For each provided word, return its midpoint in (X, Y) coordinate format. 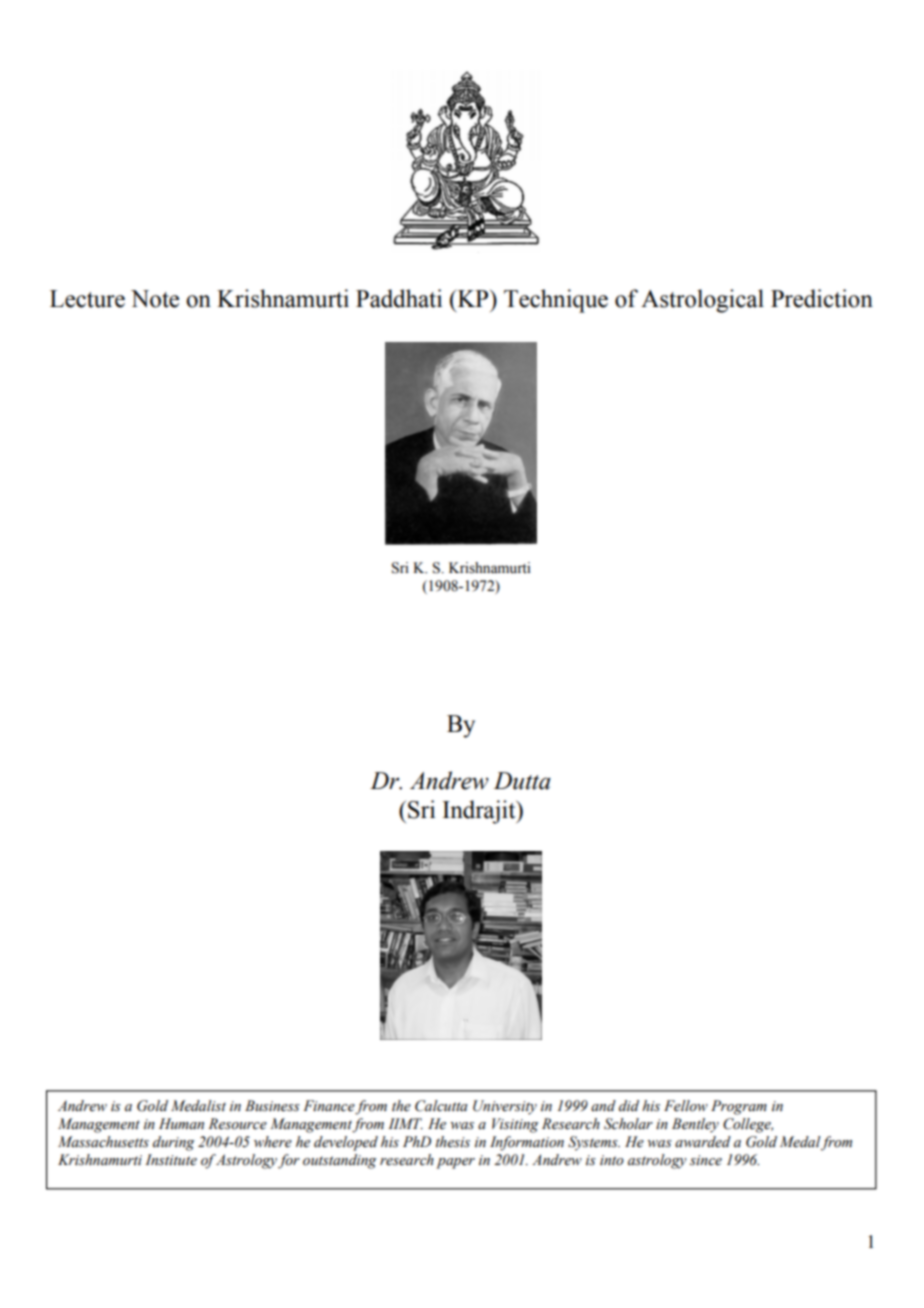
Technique (556, 301)
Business (272, 1106)
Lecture (87, 299)
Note (155, 299)
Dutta (522, 781)
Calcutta (441, 1106)
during (174, 1143)
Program (739, 1107)
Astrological (702, 301)
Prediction (822, 298)
